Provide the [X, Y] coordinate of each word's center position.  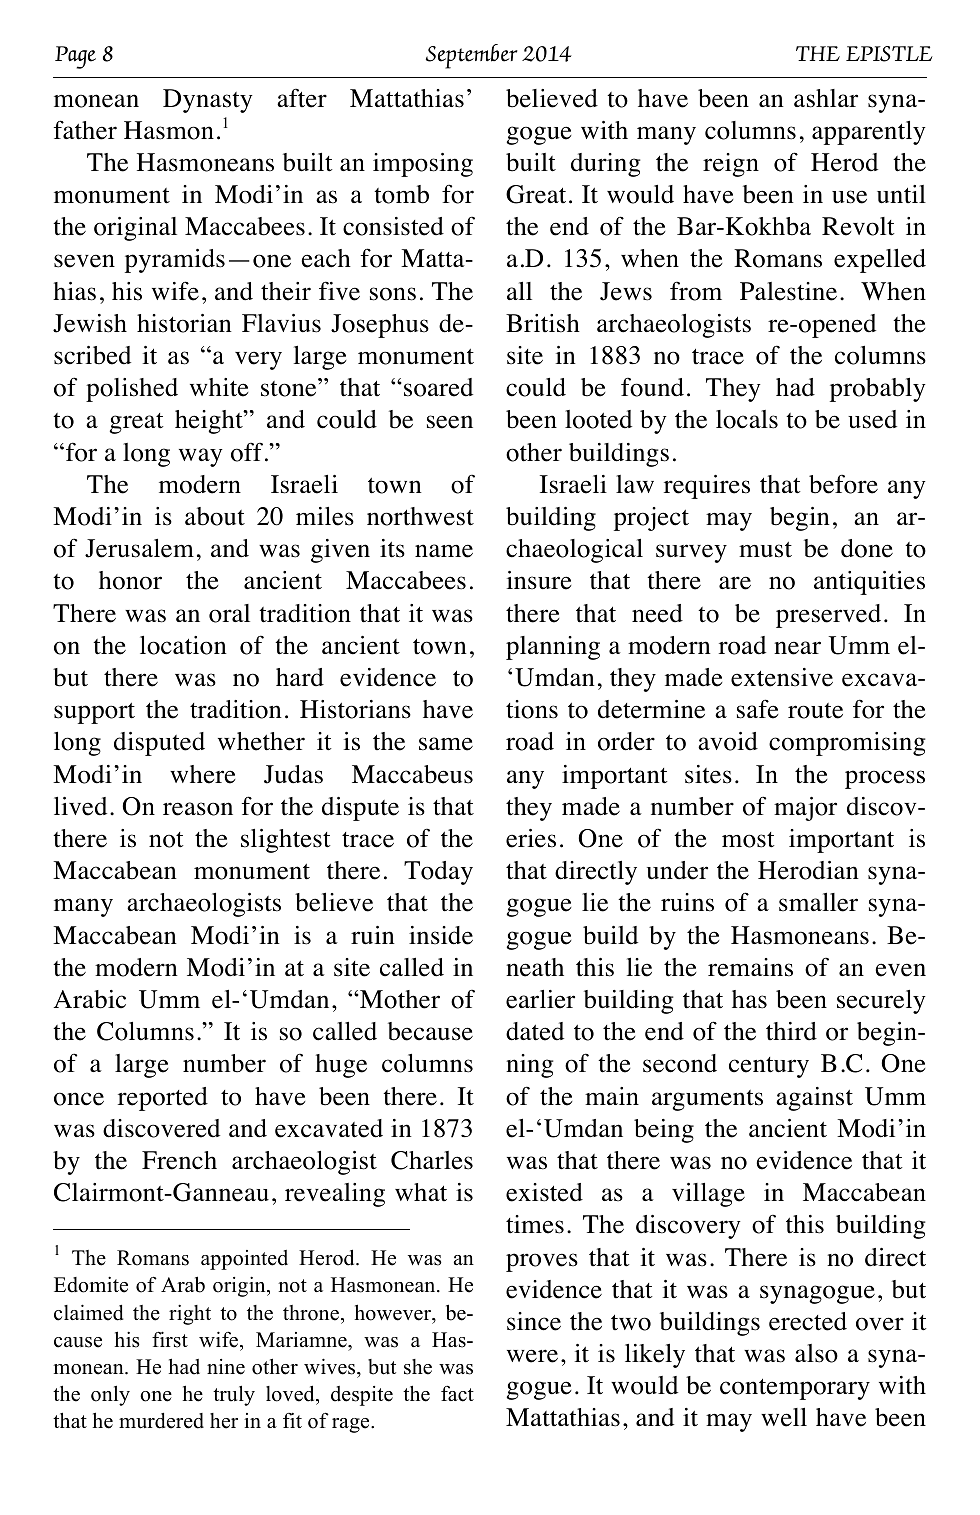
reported [163, 1099]
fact [457, 1394]
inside [441, 935]
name [444, 551]
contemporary [795, 1389]
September [472, 56]
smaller [818, 902]
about [215, 516]
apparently [869, 133]
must [765, 550]
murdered [161, 1421]
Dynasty [208, 101]
